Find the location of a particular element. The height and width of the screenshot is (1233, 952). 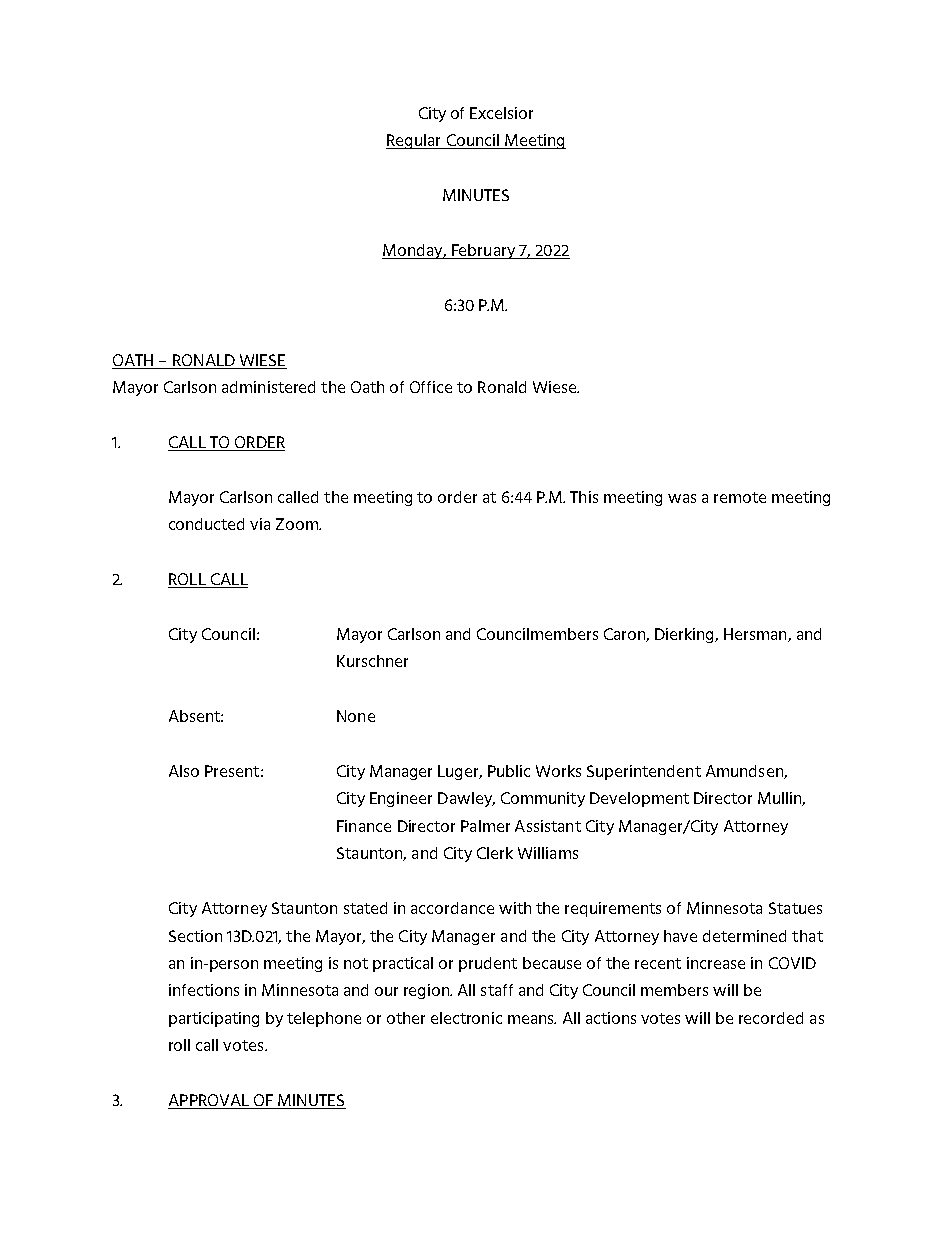

Clerk is located at coordinates (495, 853).
